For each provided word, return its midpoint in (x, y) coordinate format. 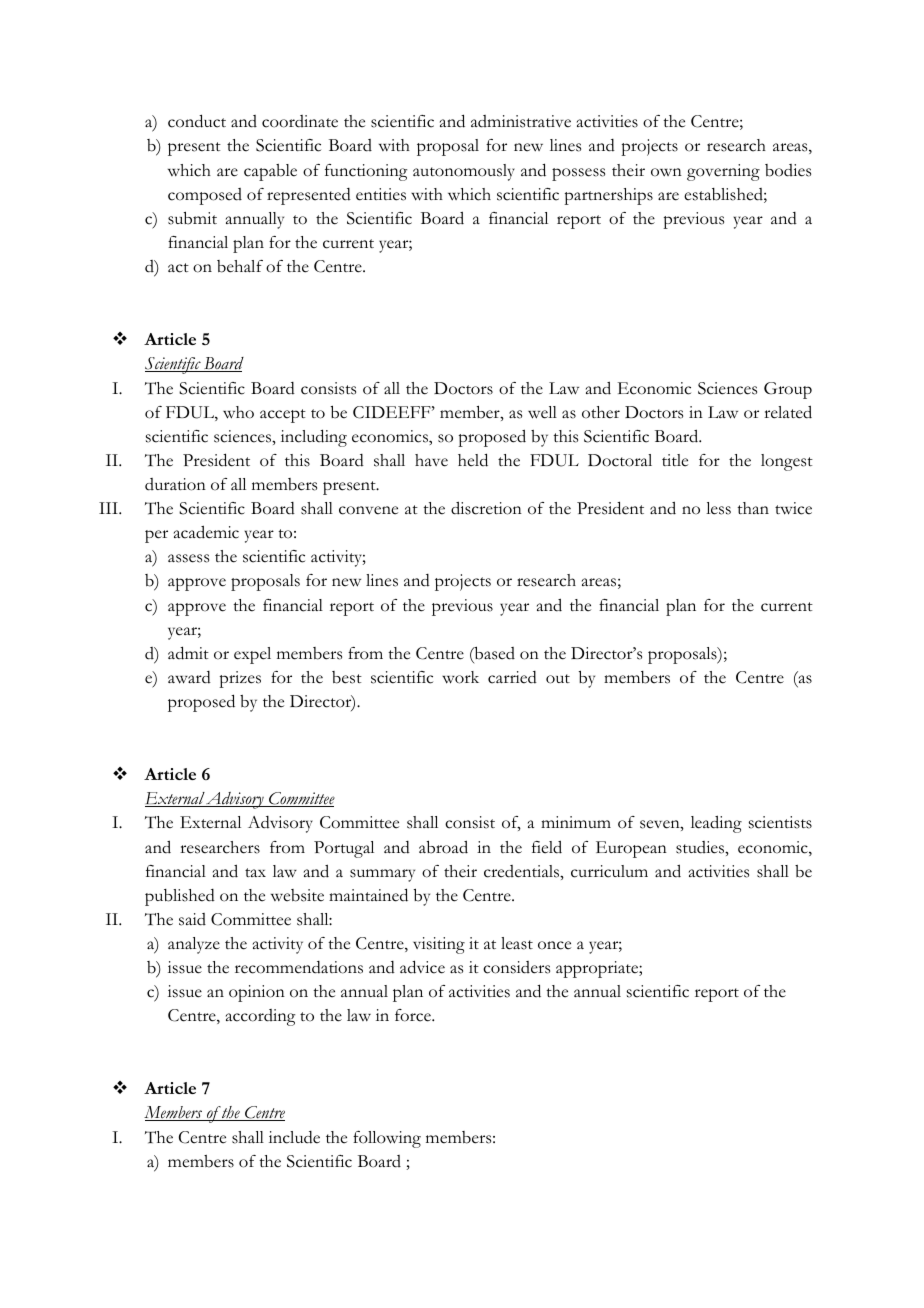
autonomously (464, 172)
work (460, 677)
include (294, 1137)
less (718, 508)
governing (723, 172)
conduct (197, 121)
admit (188, 653)
